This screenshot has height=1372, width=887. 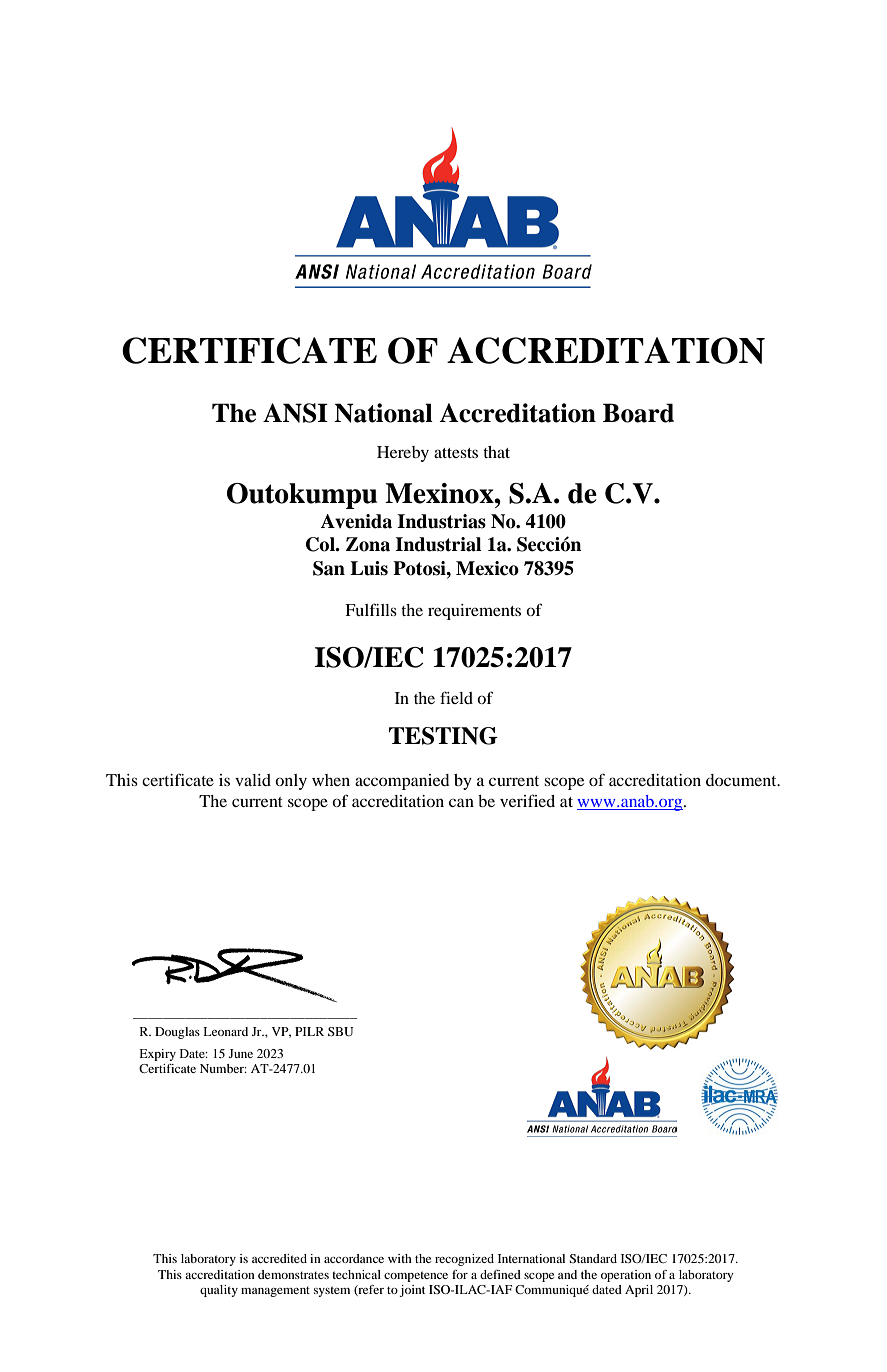 What do you see at coordinates (253, 780) in the screenshot?
I see `valid` at bounding box center [253, 780].
